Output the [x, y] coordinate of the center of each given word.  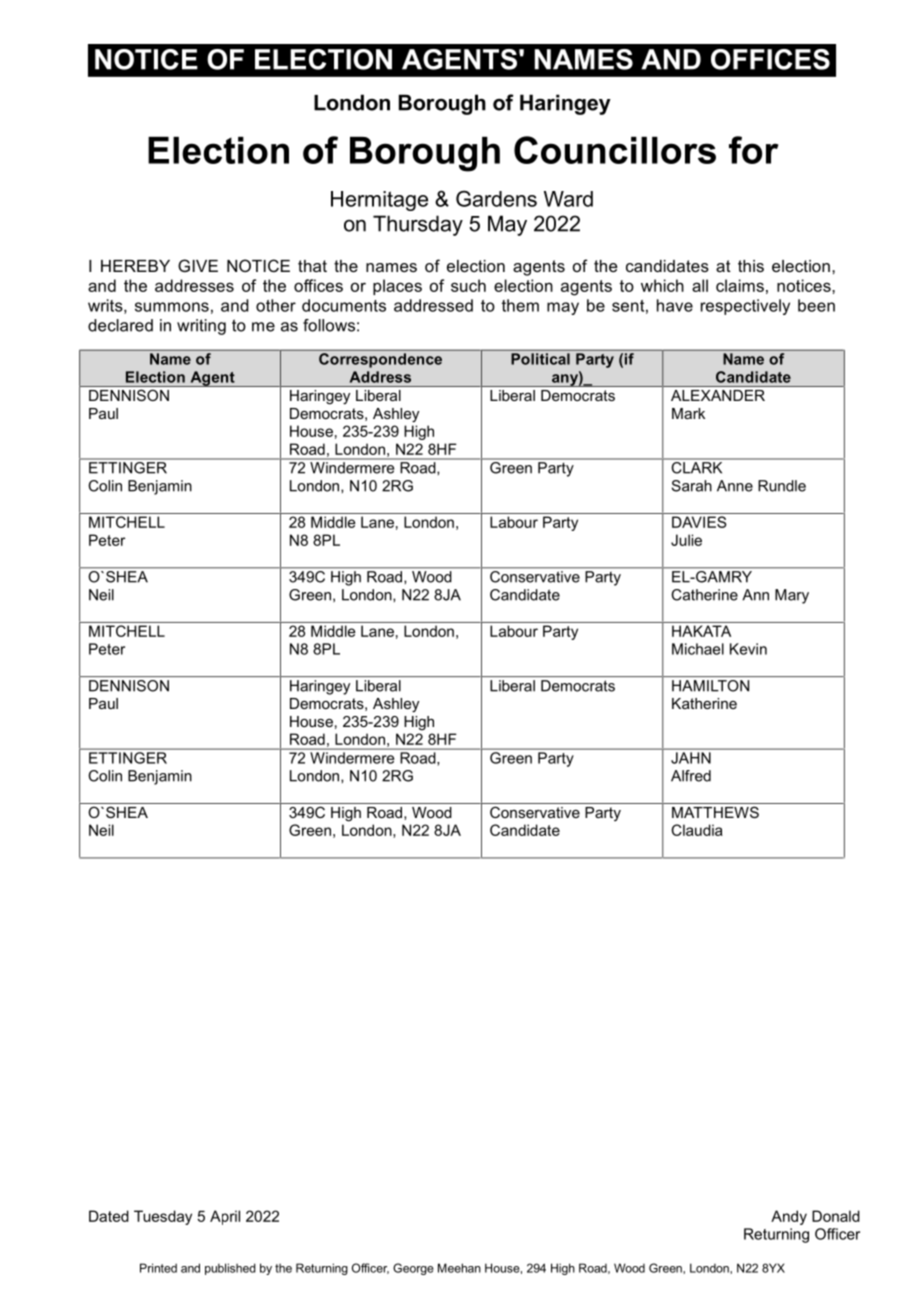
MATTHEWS [715, 812]
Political [540, 359]
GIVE [198, 265]
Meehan [459, 1268]
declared [120, 325]
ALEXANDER [718, 395]
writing [201, 327]
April [225, 1217]
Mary [792, 596]
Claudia [697, 830]
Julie [686, 540]
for [753, 150]
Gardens [496, 198]
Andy [789, 1217]
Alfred [691, 776]
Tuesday [163, 1217]
